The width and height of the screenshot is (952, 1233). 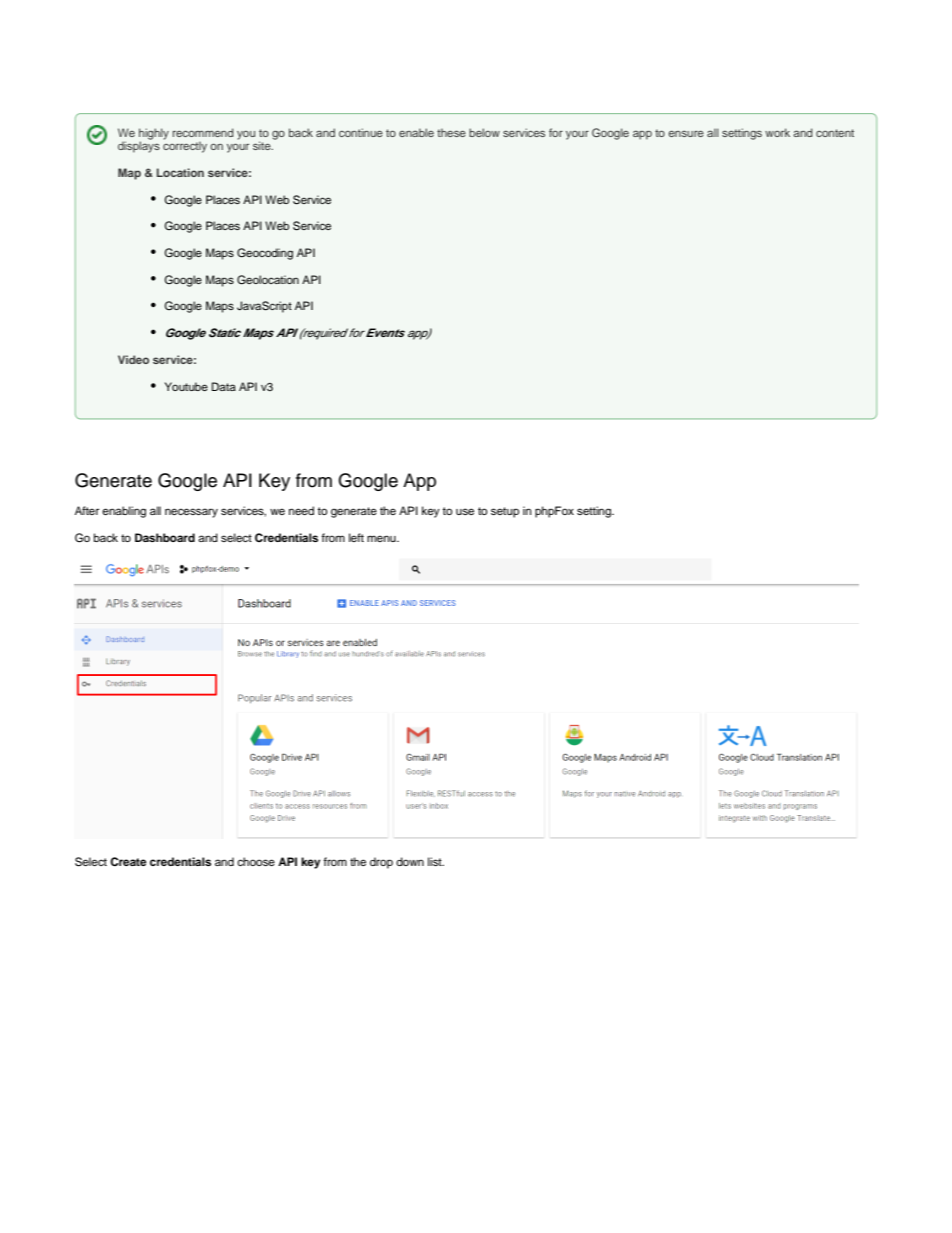 I want to click on work, so click(x=777, y=132).
